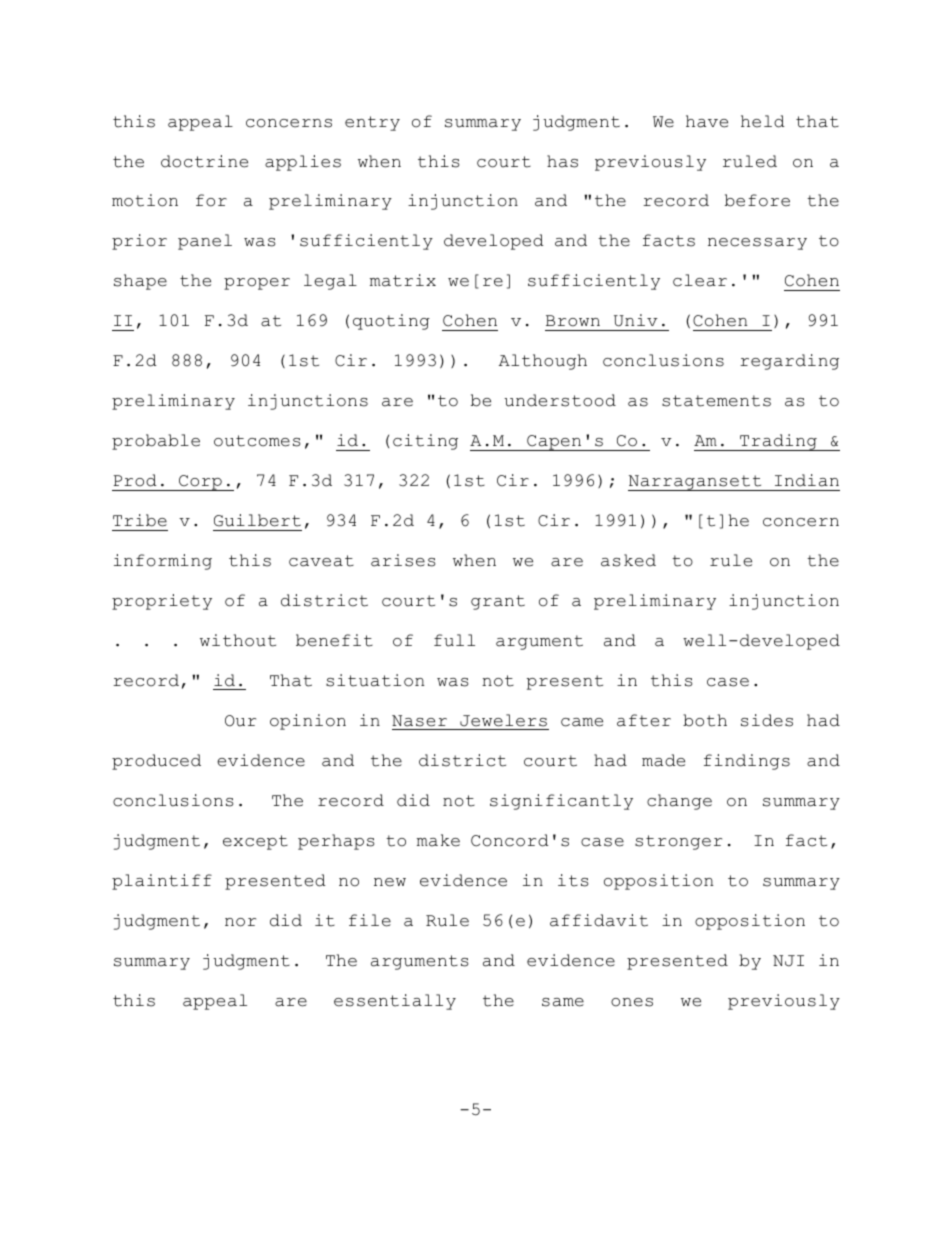 This document has height=1233, width=952. What do you see at coordinates (395, 1002) in the document?
I see `essentially` at bounding box center [395, 1002].
